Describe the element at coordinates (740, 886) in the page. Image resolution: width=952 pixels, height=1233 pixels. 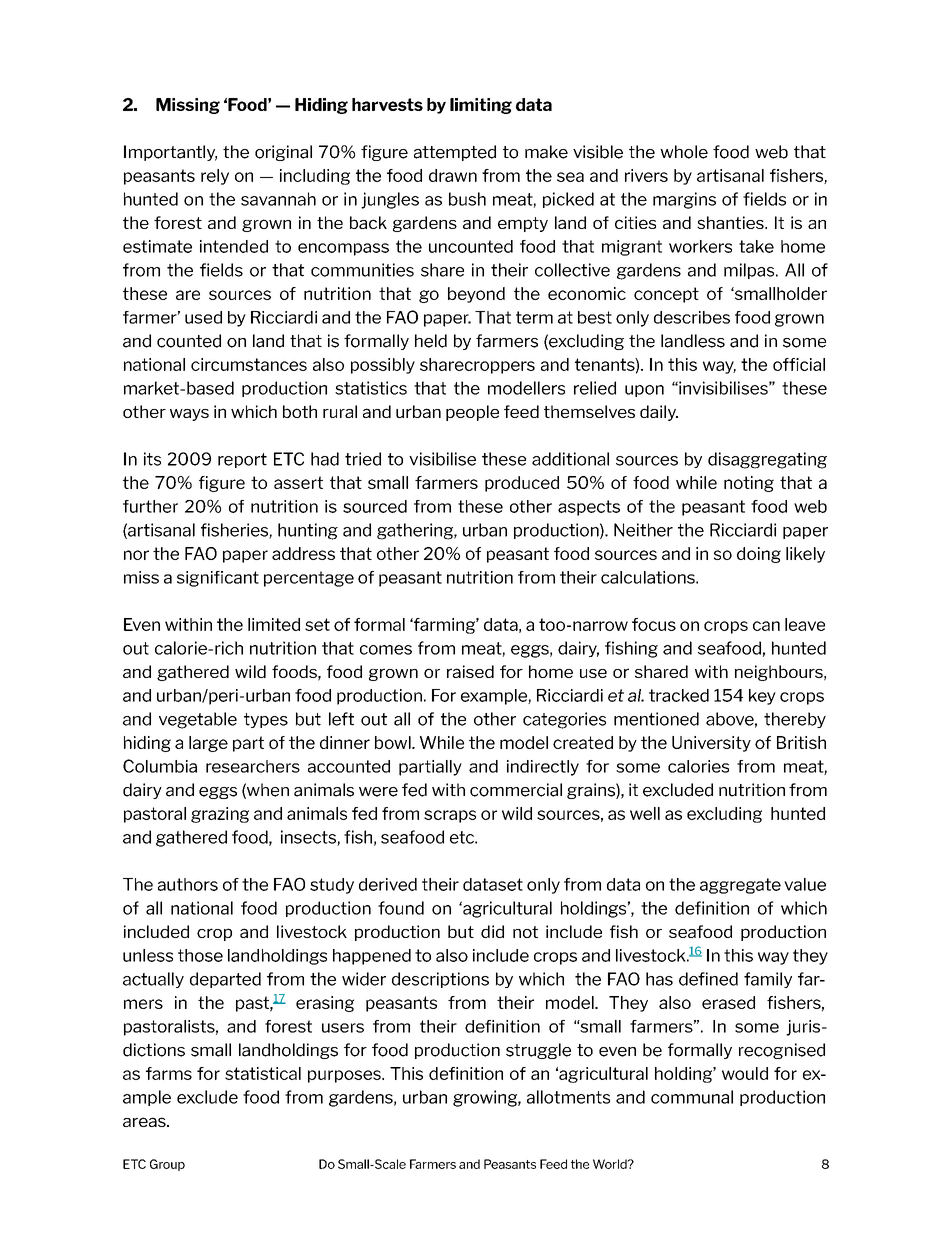
I see `aggregate` at that location.
